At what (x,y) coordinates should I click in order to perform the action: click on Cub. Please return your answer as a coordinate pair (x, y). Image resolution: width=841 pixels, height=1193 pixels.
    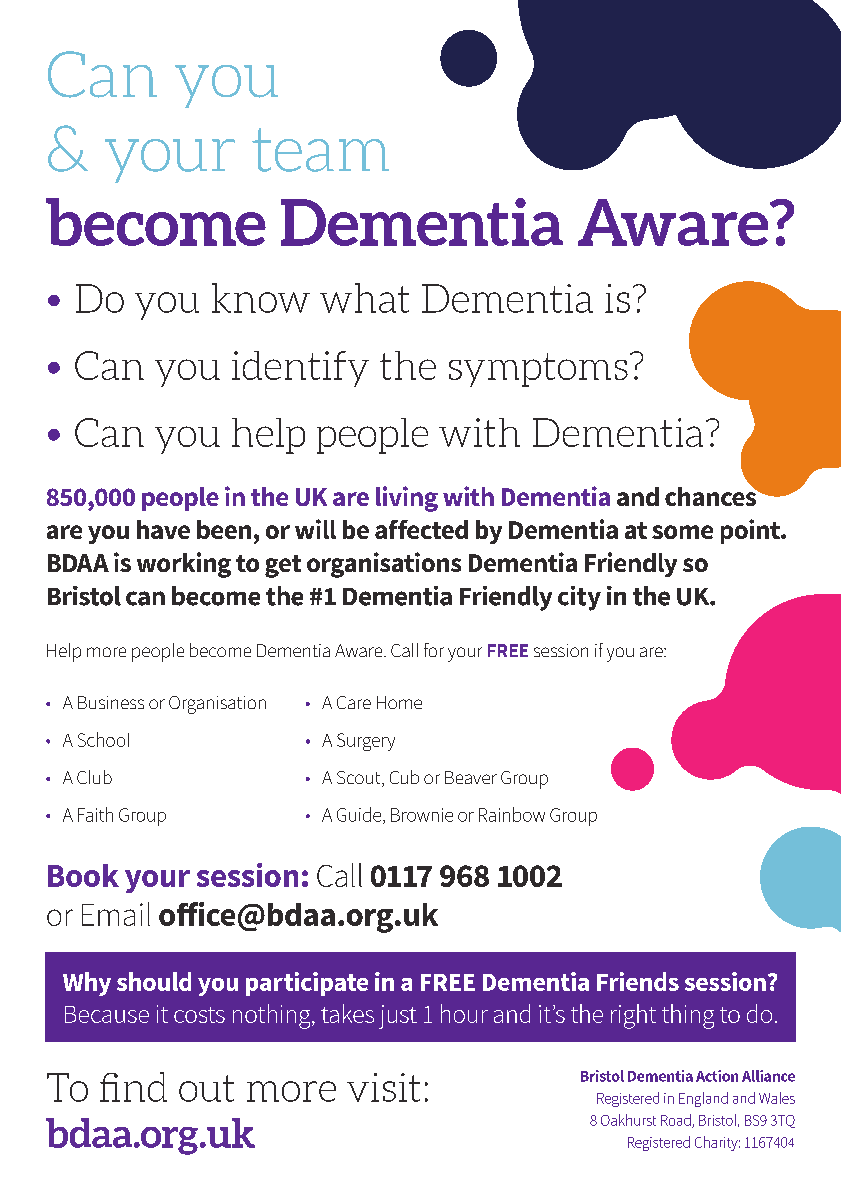
    Looking at the image, I should click on (404, 777).
